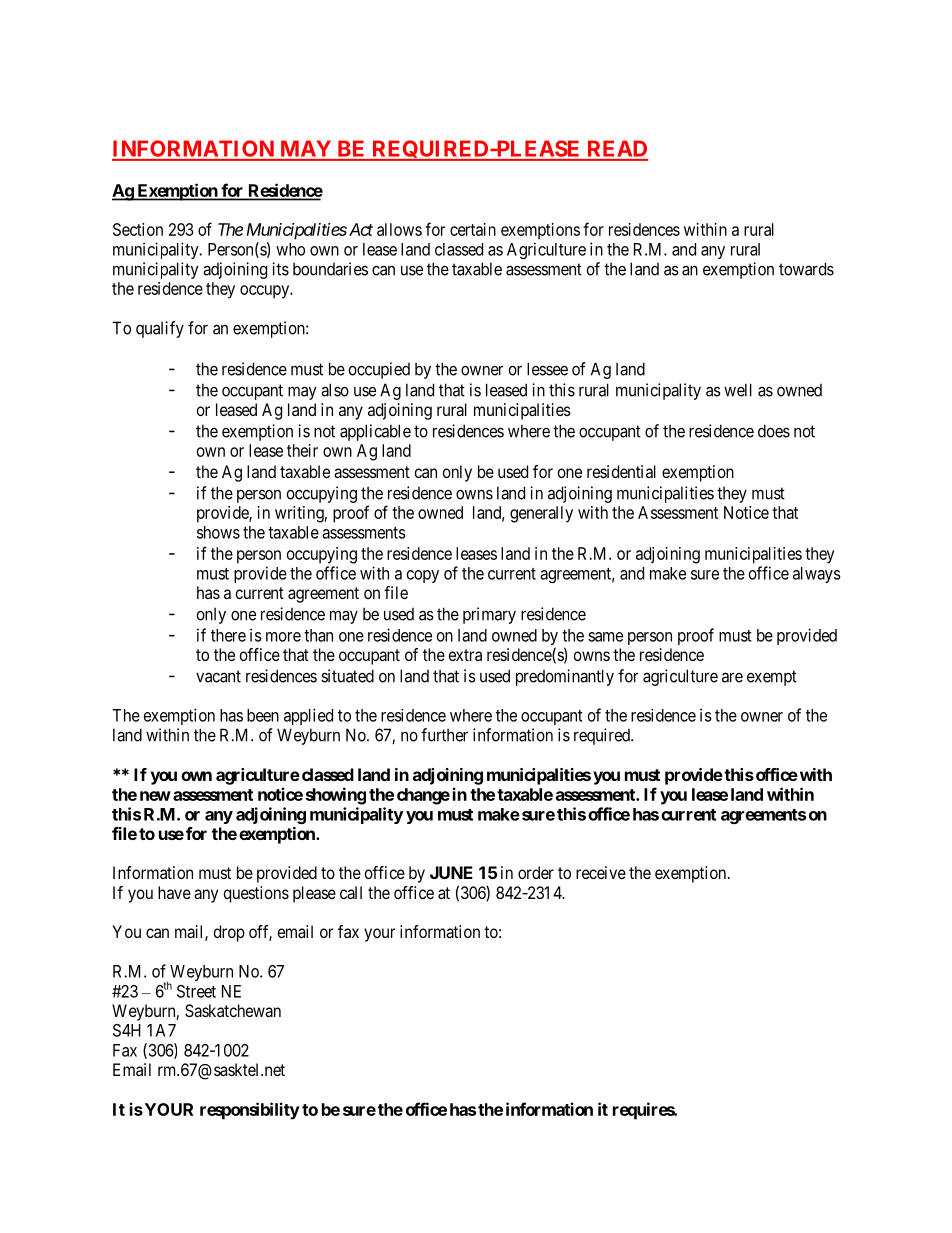 The image size is (952, 1233). Describe the element at coordinates (444, 735) in the document. I see `further` at that location.
